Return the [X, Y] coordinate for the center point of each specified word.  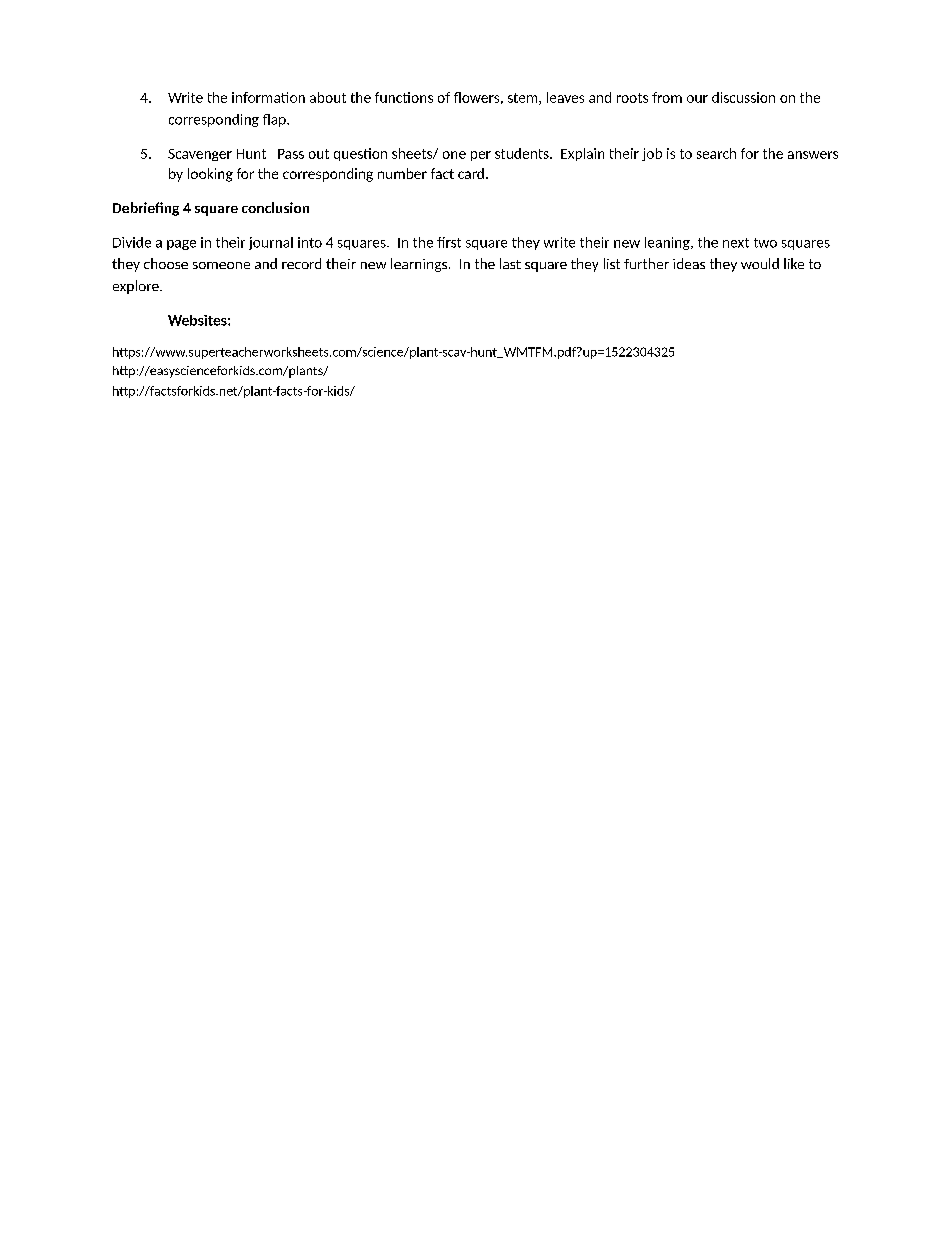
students [523, 153]
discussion [743, 97]
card [471, 173]
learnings [420, 265]
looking [210, 175]
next [736, 243]
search [716, 153]
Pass [291, 154]
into [310, 242]
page [181, 245]
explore [137, 287]
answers [813, 155]
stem [524, 99]
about [328, 97]
